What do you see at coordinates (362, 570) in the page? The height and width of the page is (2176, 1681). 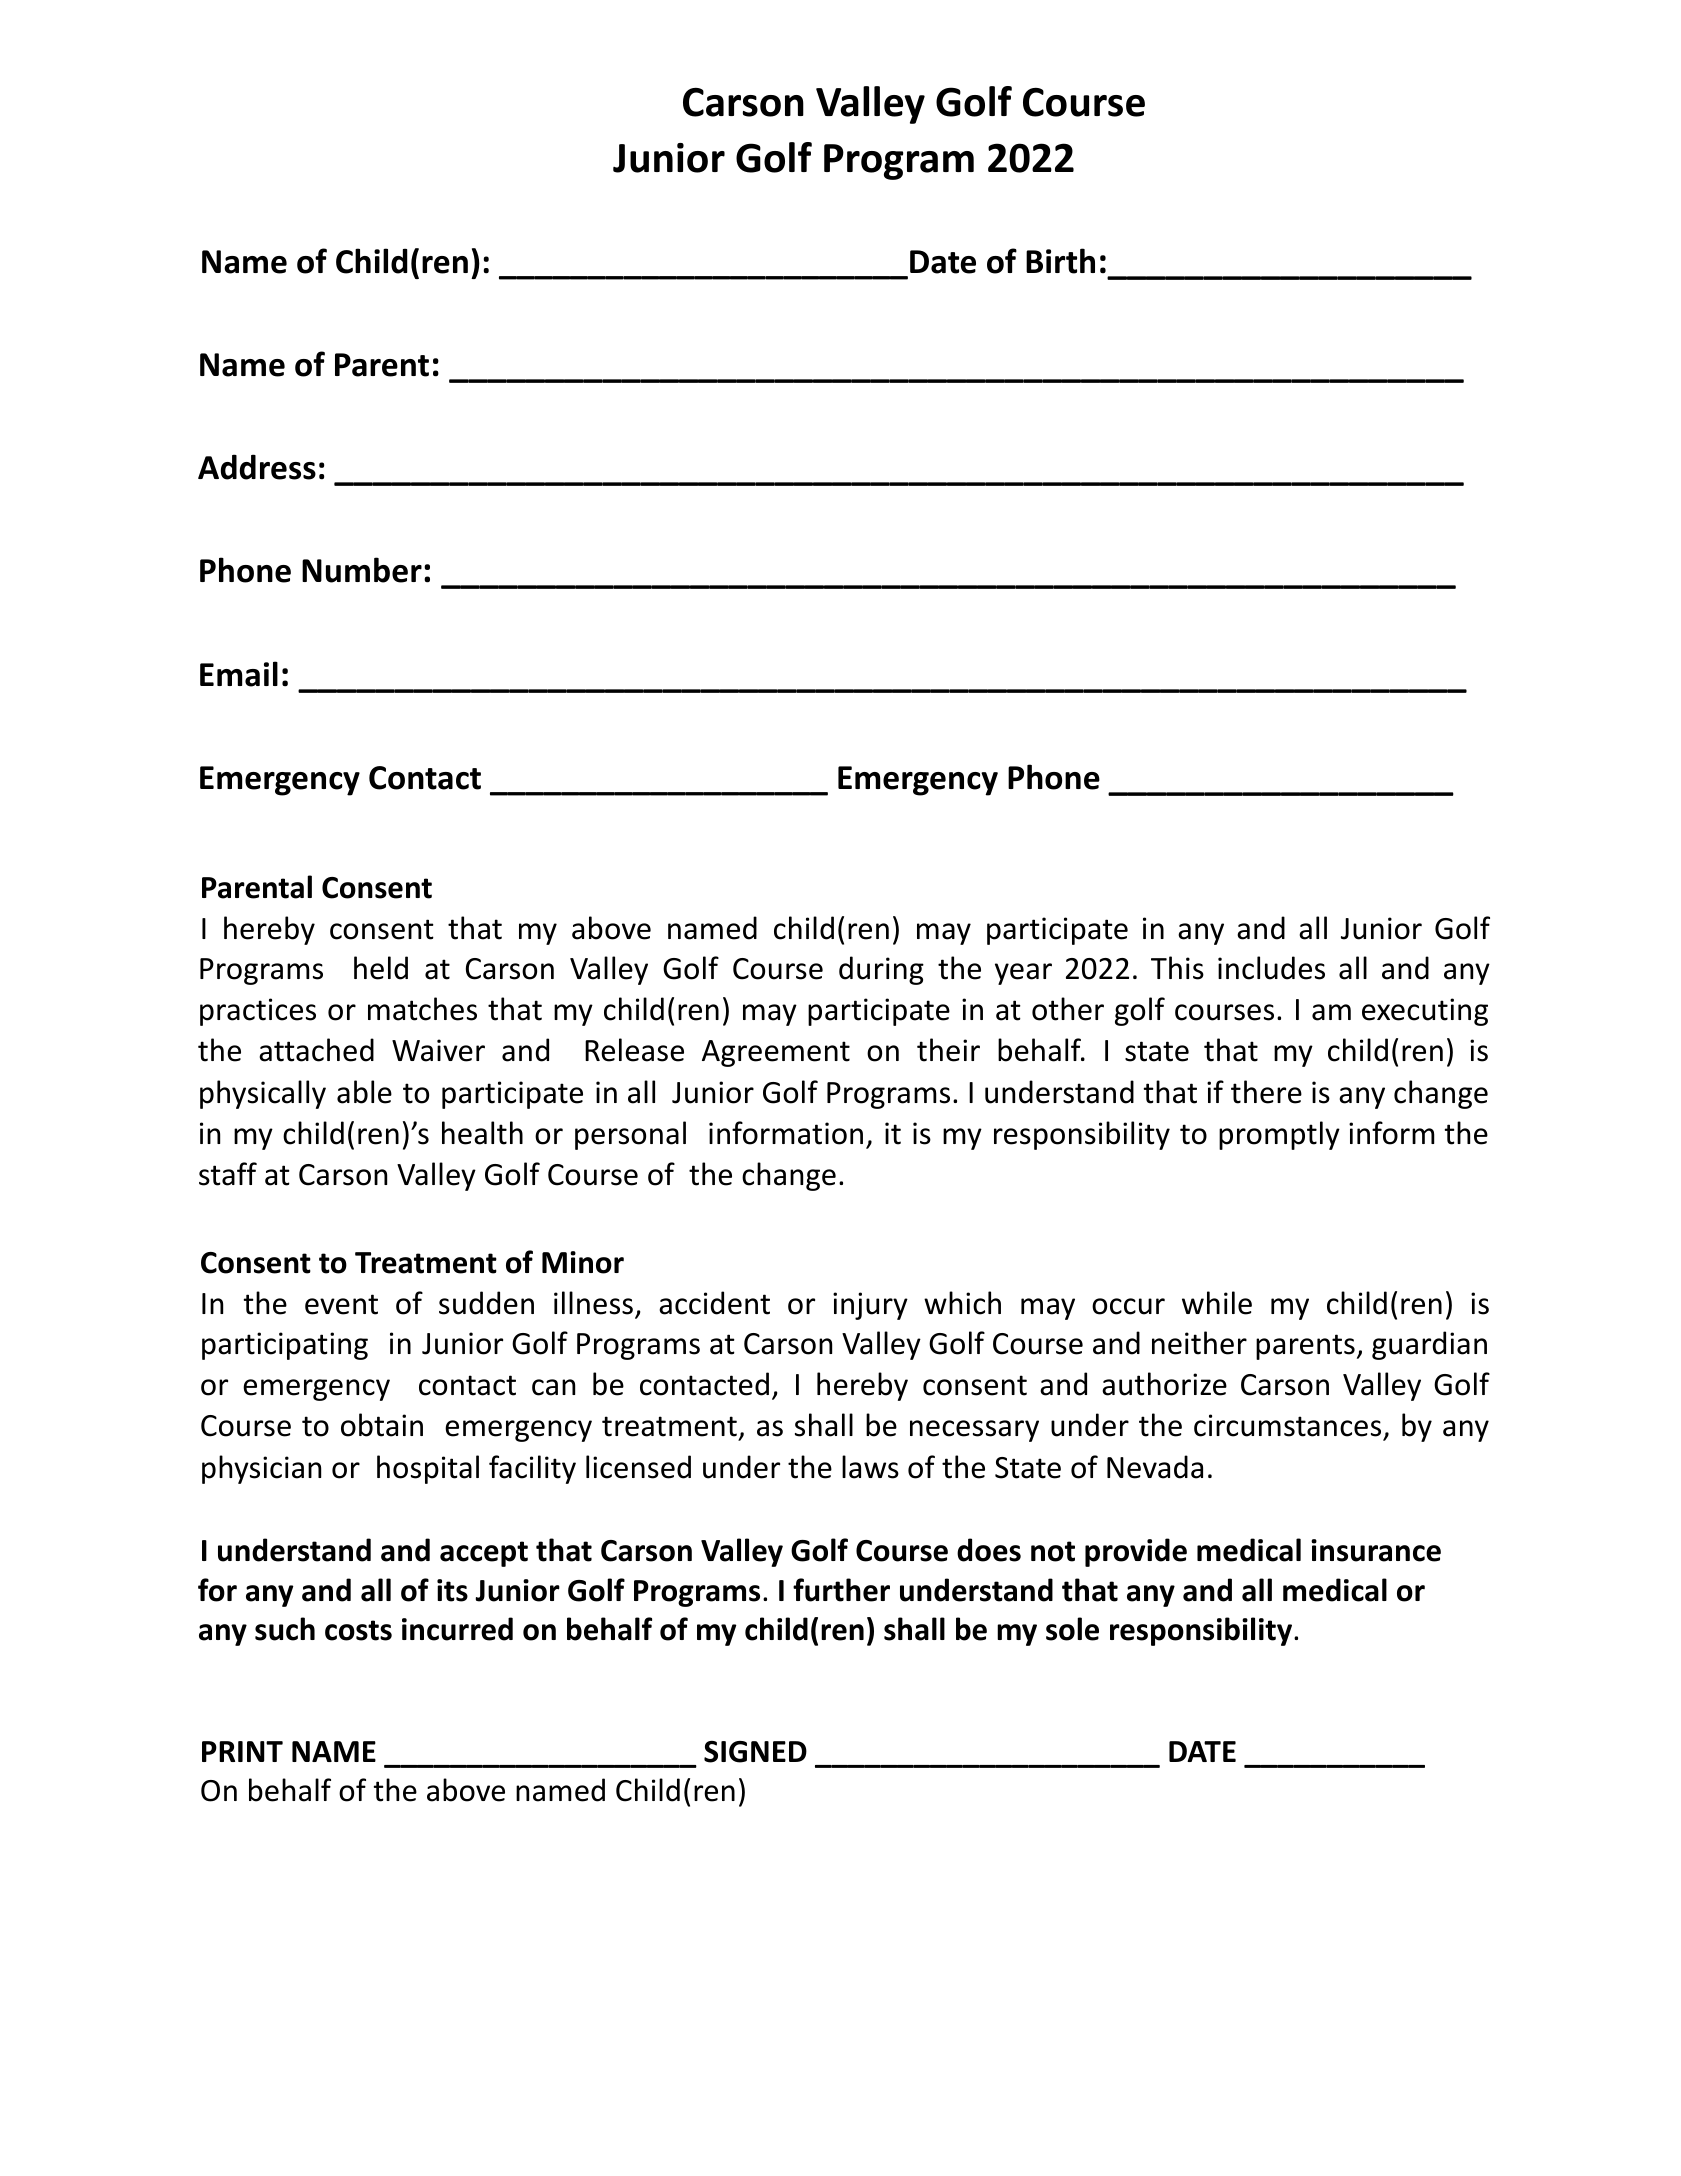 I see `Number` at bounding box center [362, 570].
